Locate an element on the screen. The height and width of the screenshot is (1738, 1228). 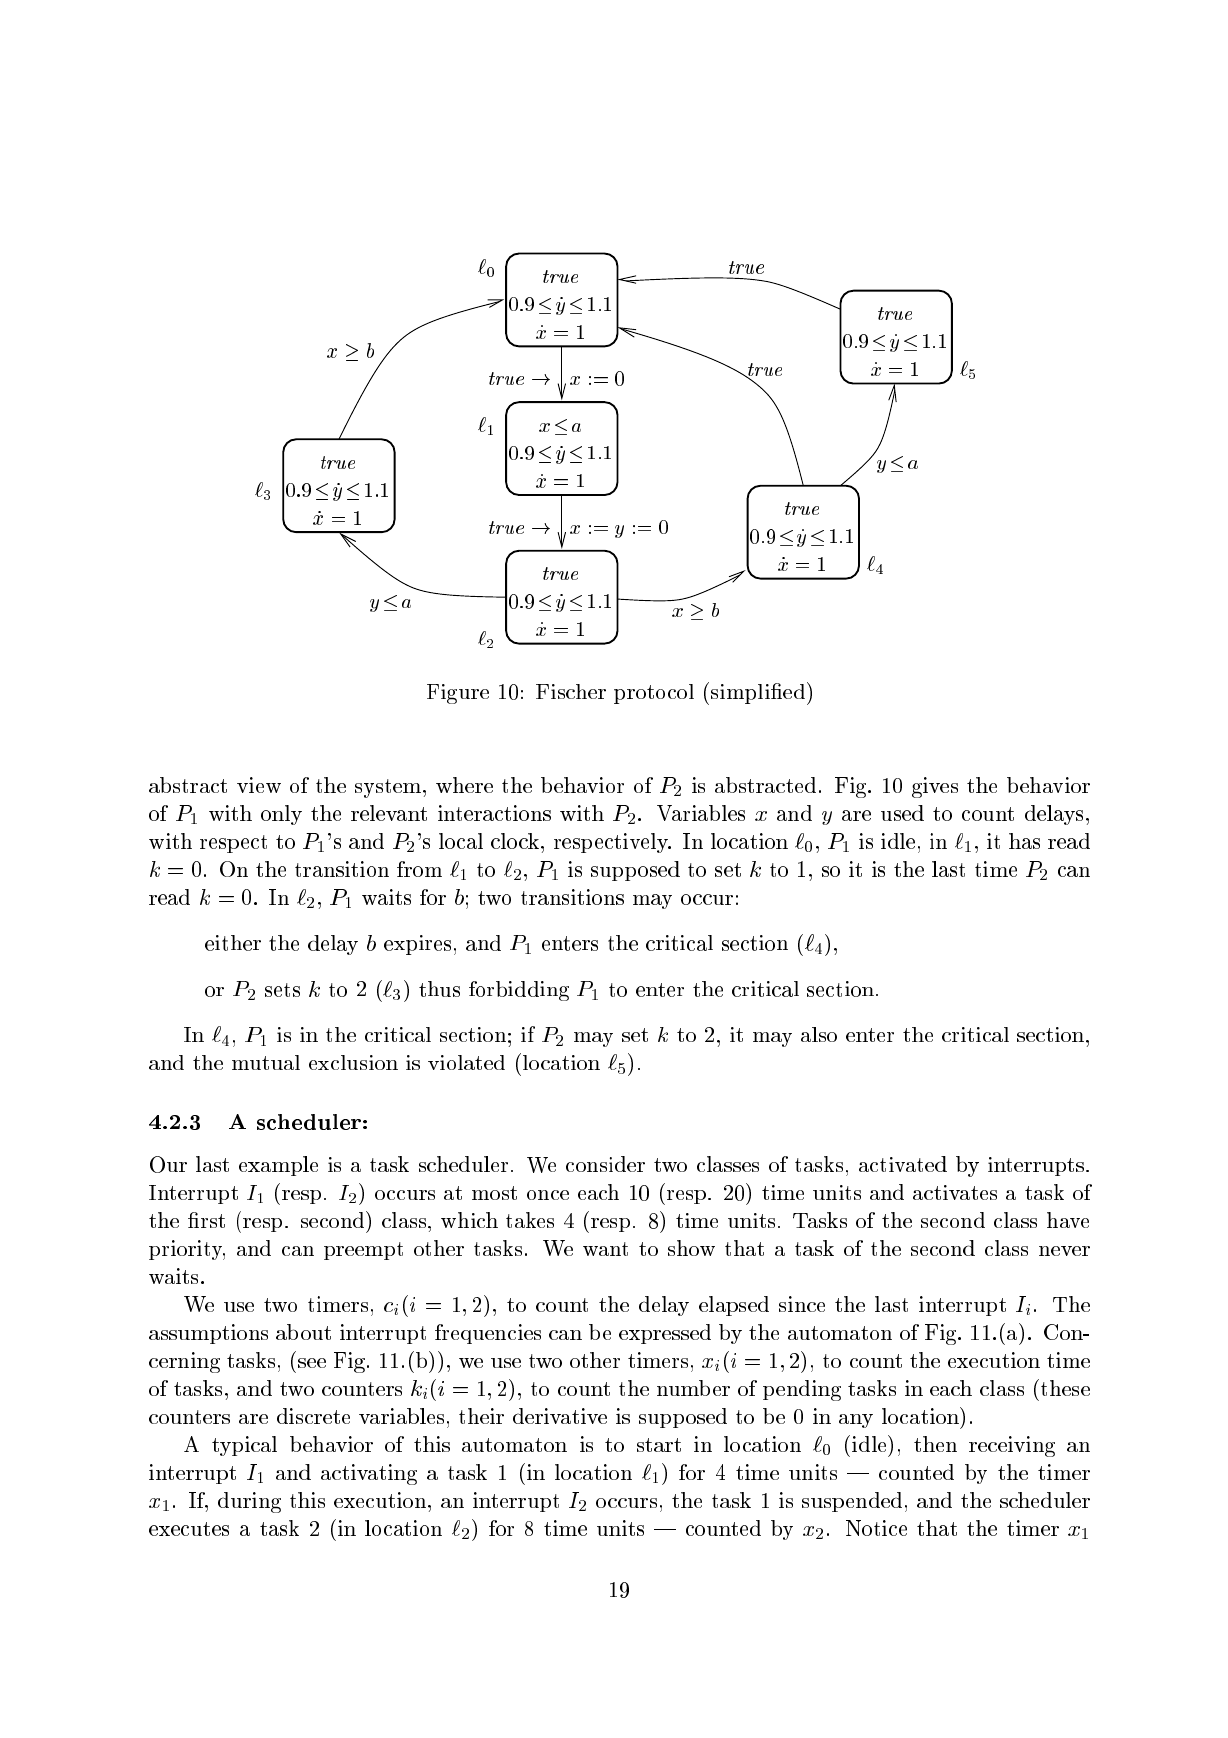
mutual is located at coordinates (266, 1062).
